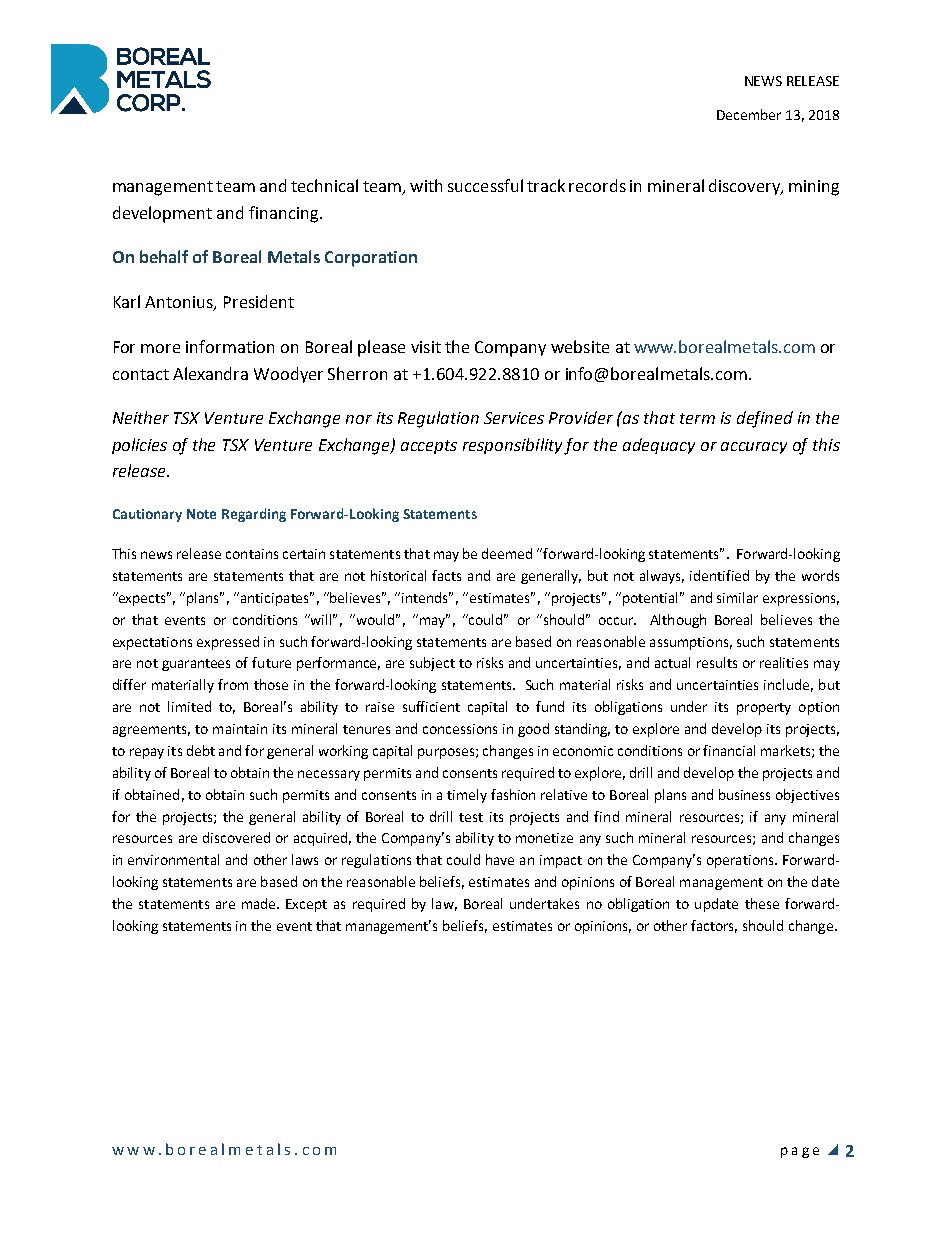 The image size is (952, 1233). What do you see at coordinates (741, 861) in the screenshot?
I see `operations` at bounding box center [741, 861].
